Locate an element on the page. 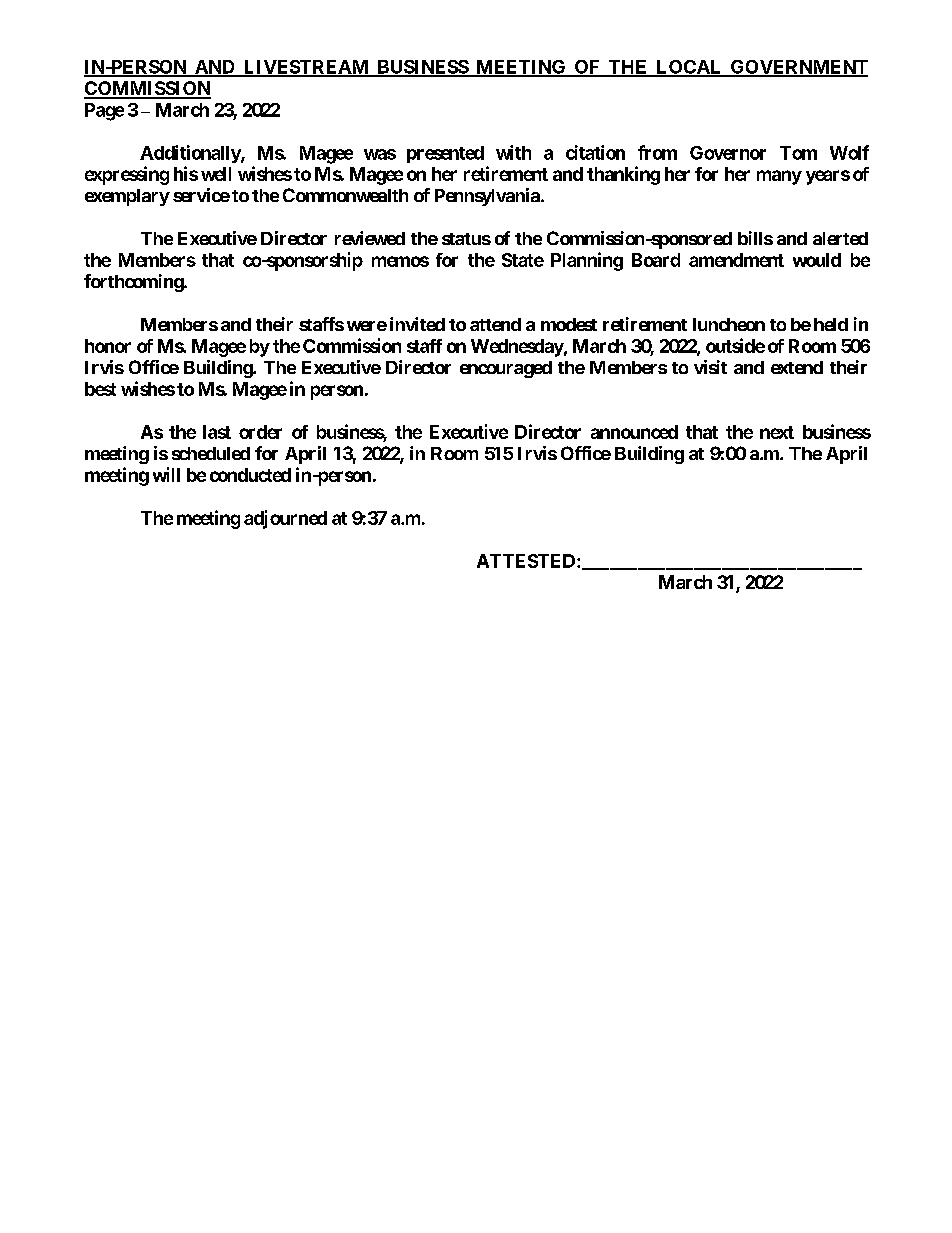  extend is located at coordinates (797, 367).
